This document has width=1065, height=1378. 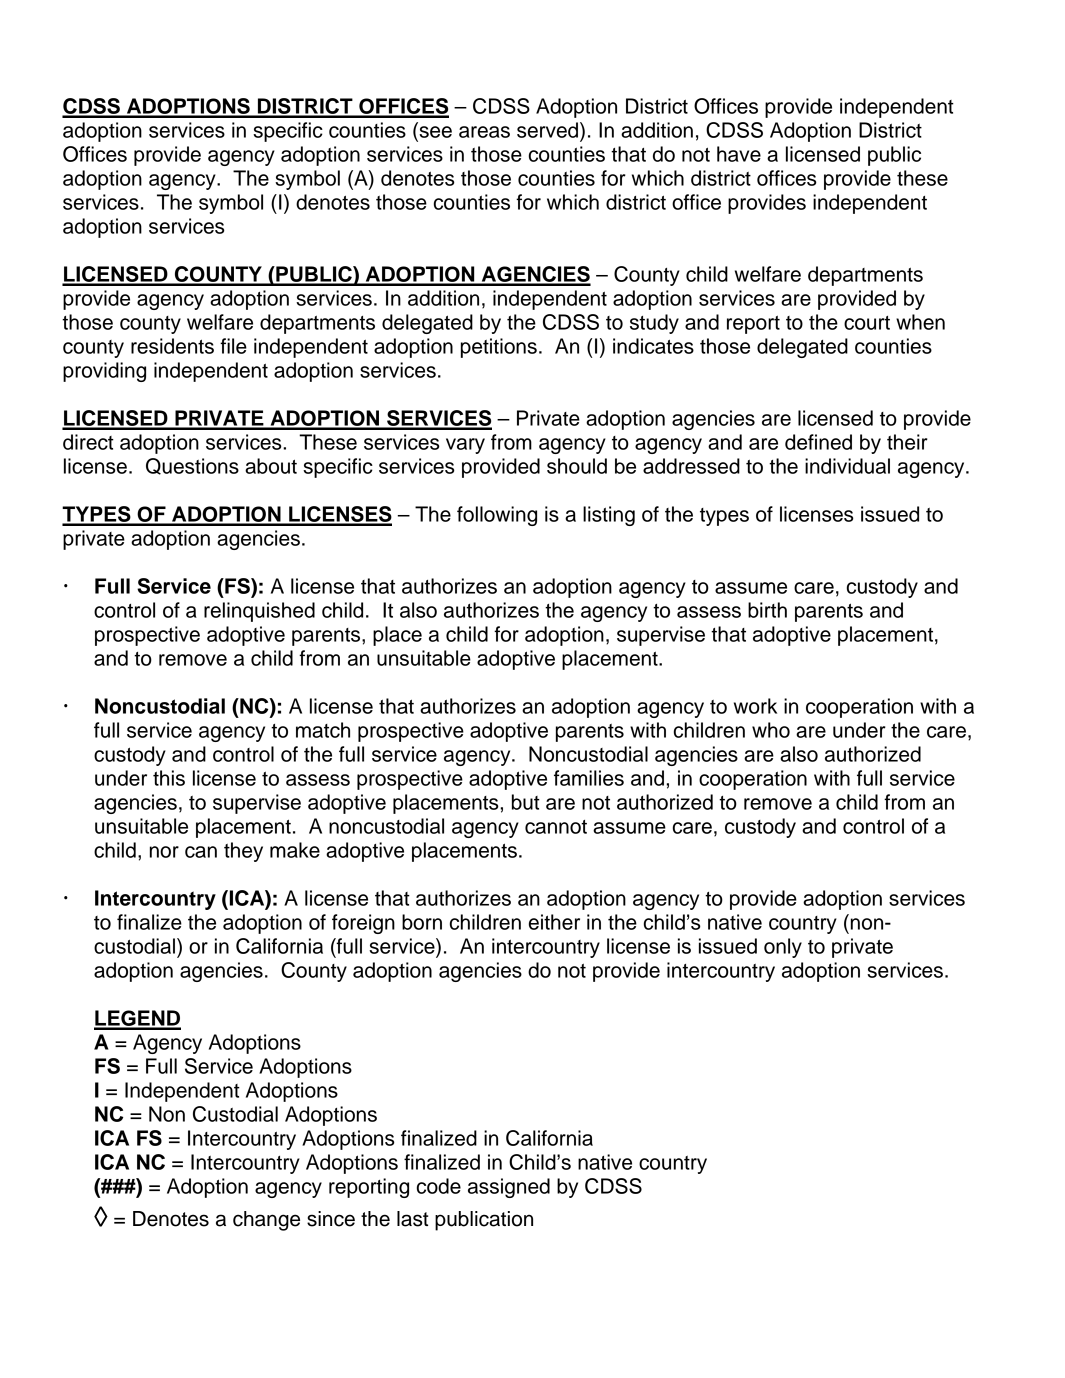 I want to click on relinquished, so click(x=259, y=612).
